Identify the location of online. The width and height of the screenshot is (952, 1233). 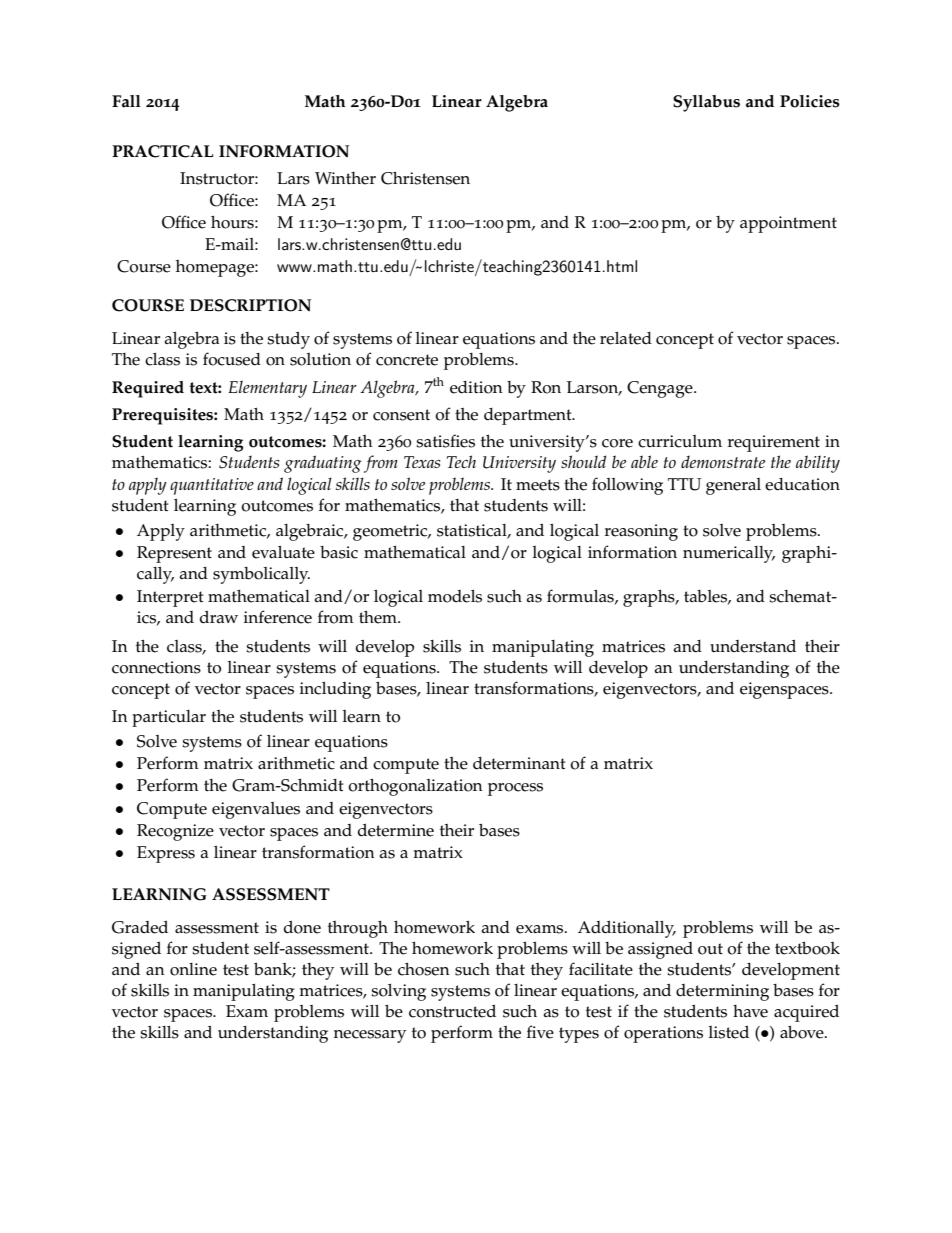
(193, 969).
